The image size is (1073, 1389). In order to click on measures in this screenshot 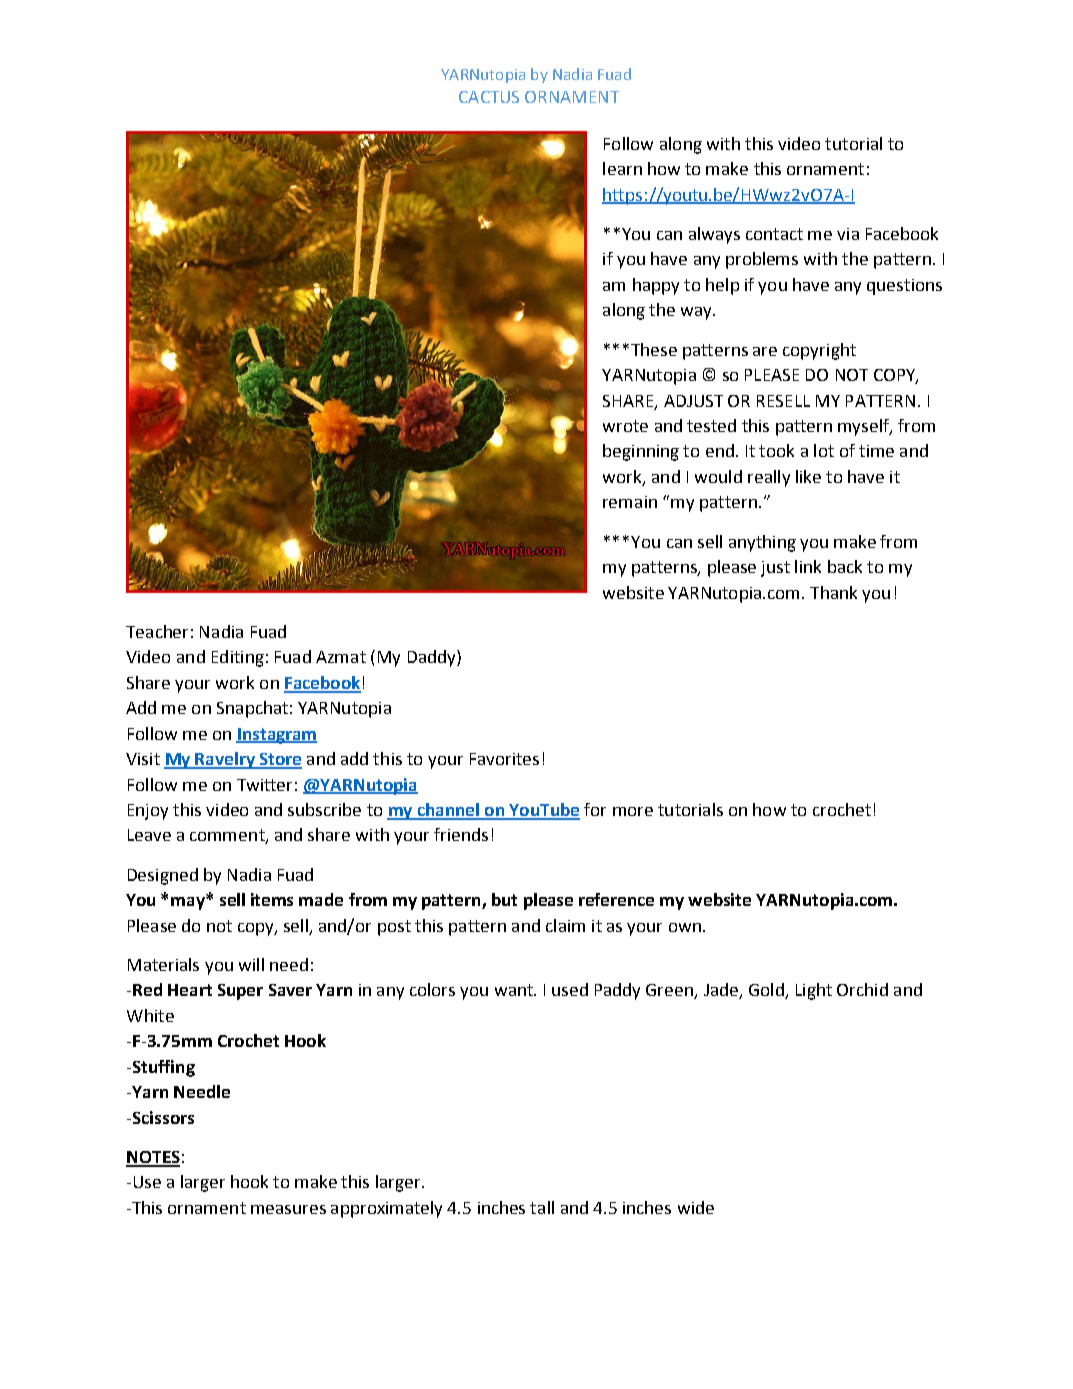, I will do `click(288, 1209)`.
